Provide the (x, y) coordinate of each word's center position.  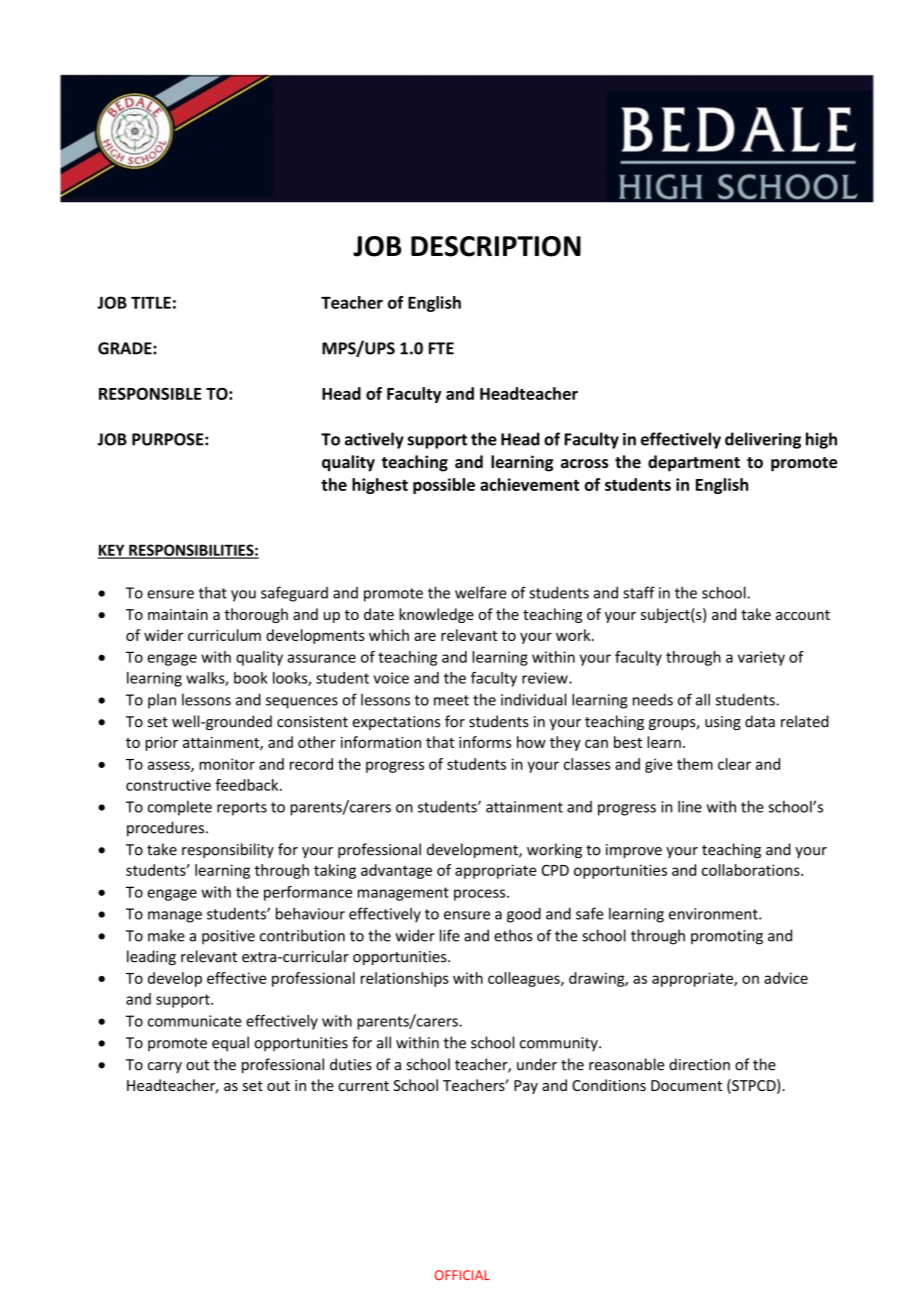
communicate (194, 1021)
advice (786, 978)
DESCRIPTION (496, 246)
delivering (763, 440)
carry (165, 1067)
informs (485, 742)
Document (686, 1085)
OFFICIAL (462, 1275)
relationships (405, 979)
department (694, 463)
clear (734, 764)
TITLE (151, 303)
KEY (112, 551)
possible (444, 486)
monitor (227, 764)
